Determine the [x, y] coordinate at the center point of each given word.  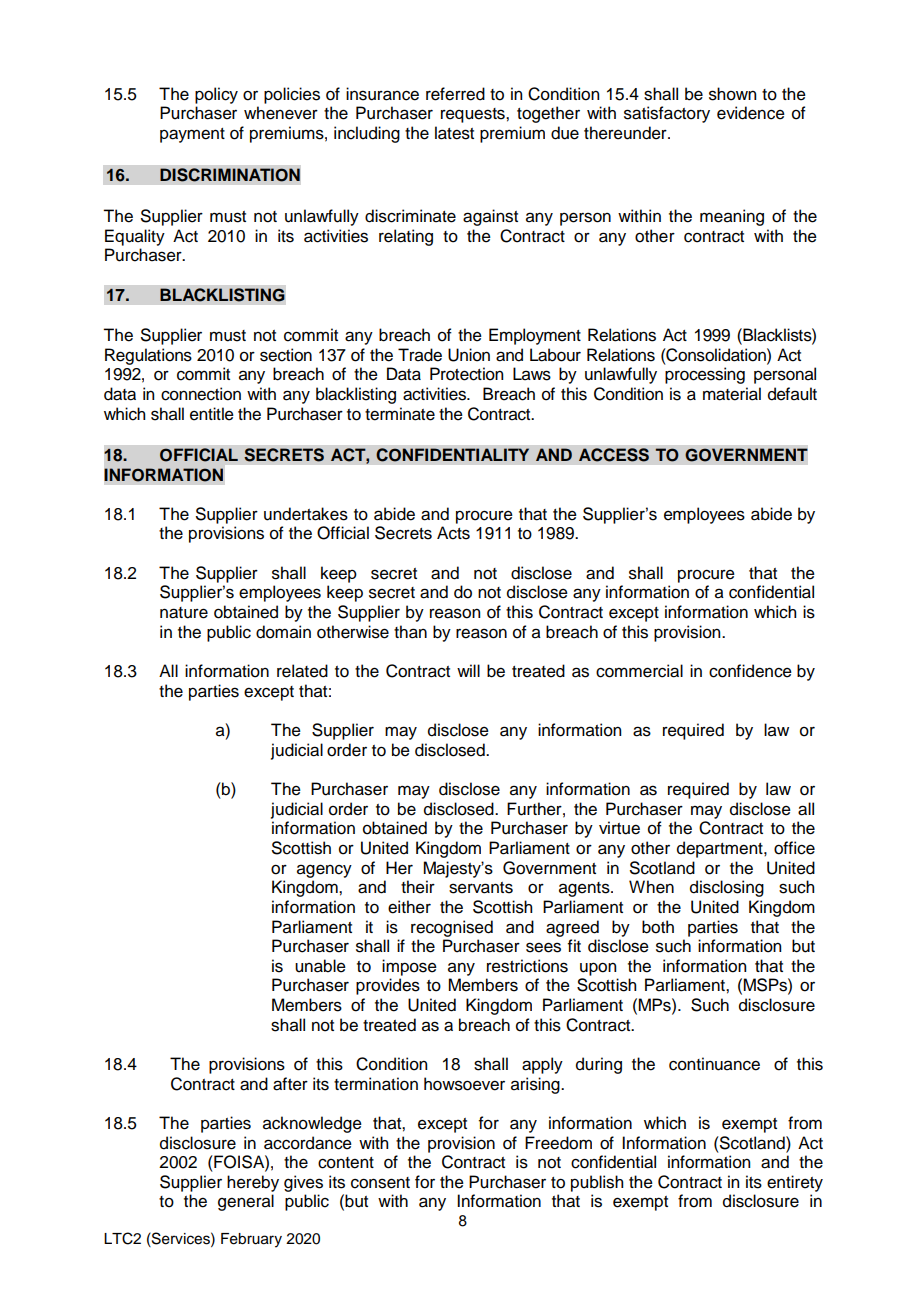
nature [184, 613]
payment [192, 135]
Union [469, 355]
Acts [453, 533]
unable [320, 966]
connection [201, 394]
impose [409, 967]
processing [705, 375]
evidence [751, 113]
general [246, 1202]
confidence [750, 671]
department [721, 849]
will [468, 670]
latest [454, 133]
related [302, 671]
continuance [714, 1064]
